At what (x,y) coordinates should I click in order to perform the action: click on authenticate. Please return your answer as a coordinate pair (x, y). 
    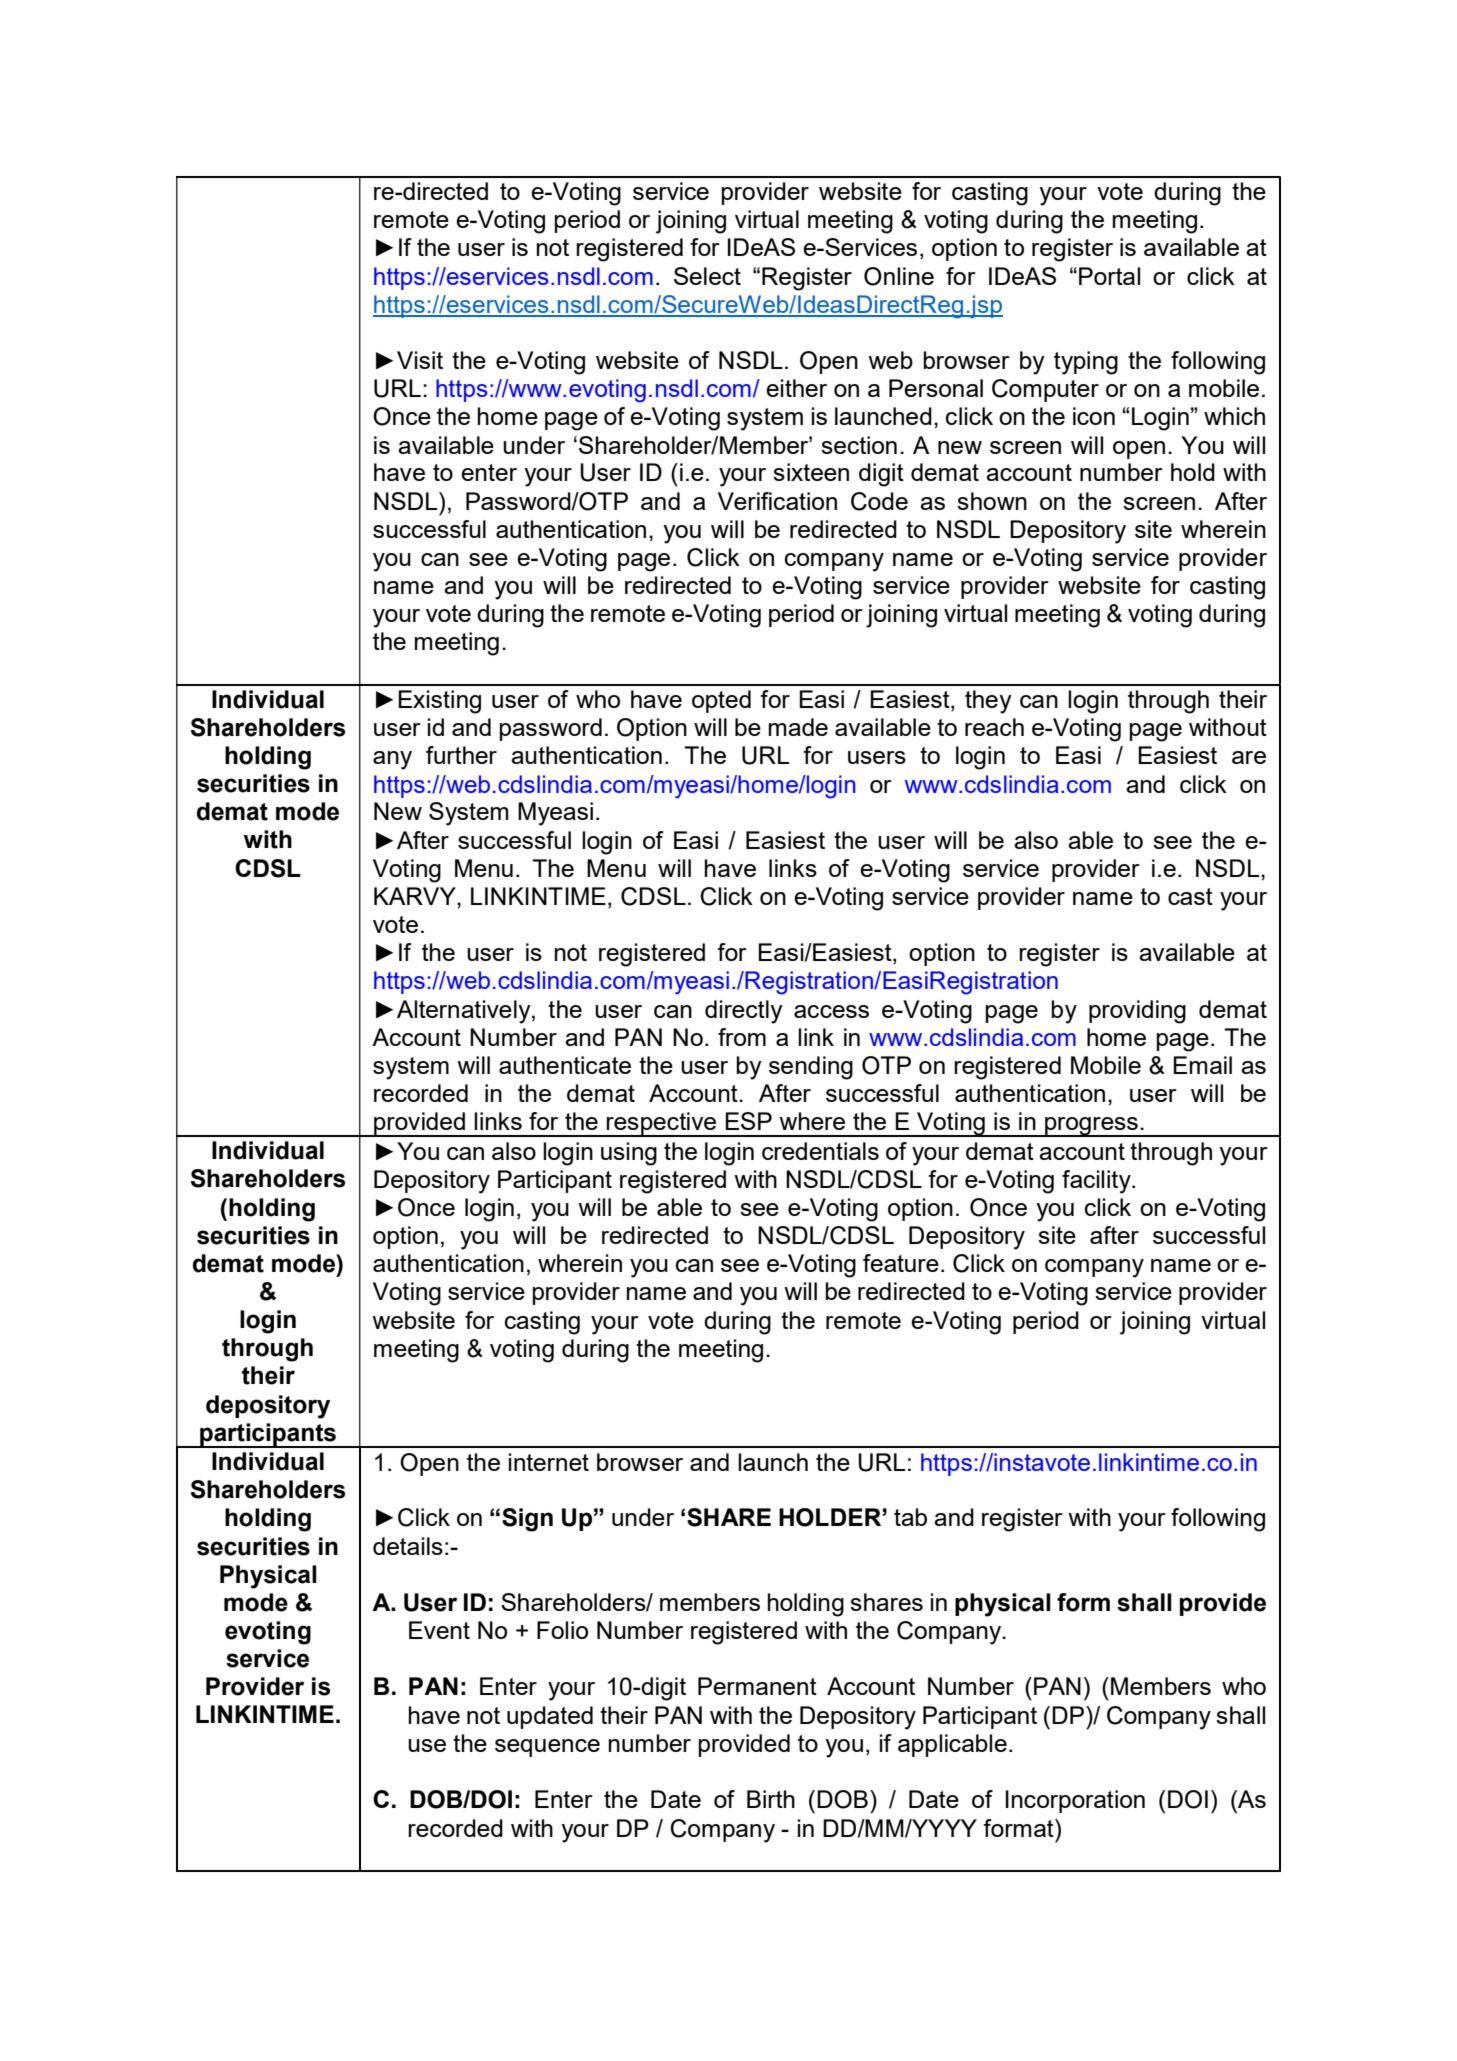
    Looking at the image, I should click on (565, 1065).
